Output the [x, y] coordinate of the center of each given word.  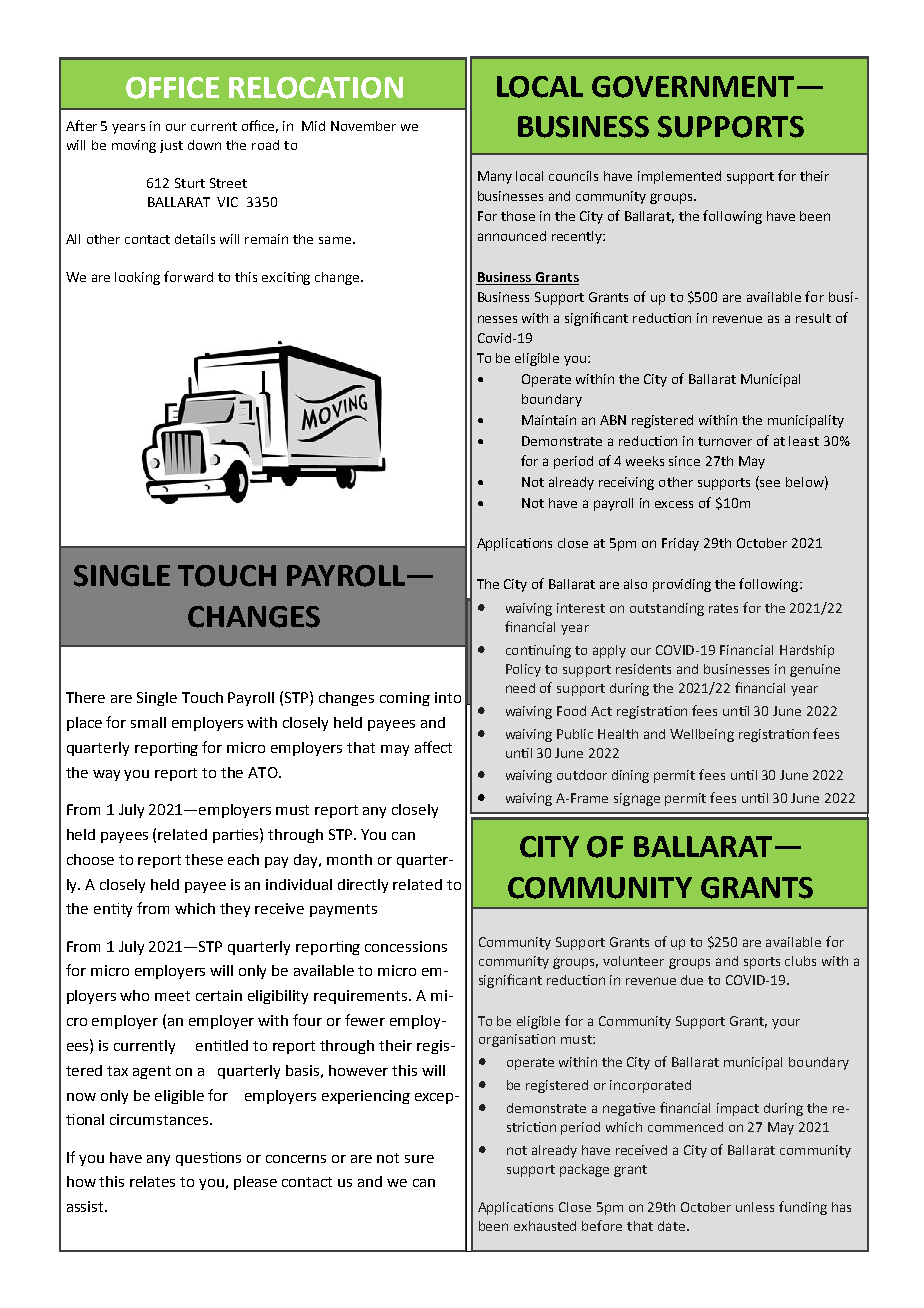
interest [581, 608]
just [171, 146]
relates [152, 1181]
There [85, 697]
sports [762, 963]
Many [495, 177]
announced [512, 236]
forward [188, 276]
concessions [406, 946]
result [813, 318]
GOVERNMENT [693, 87]
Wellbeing [702, 735]
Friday [680, 544]
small [148, 722]
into [448, 697]
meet [172, 996]
